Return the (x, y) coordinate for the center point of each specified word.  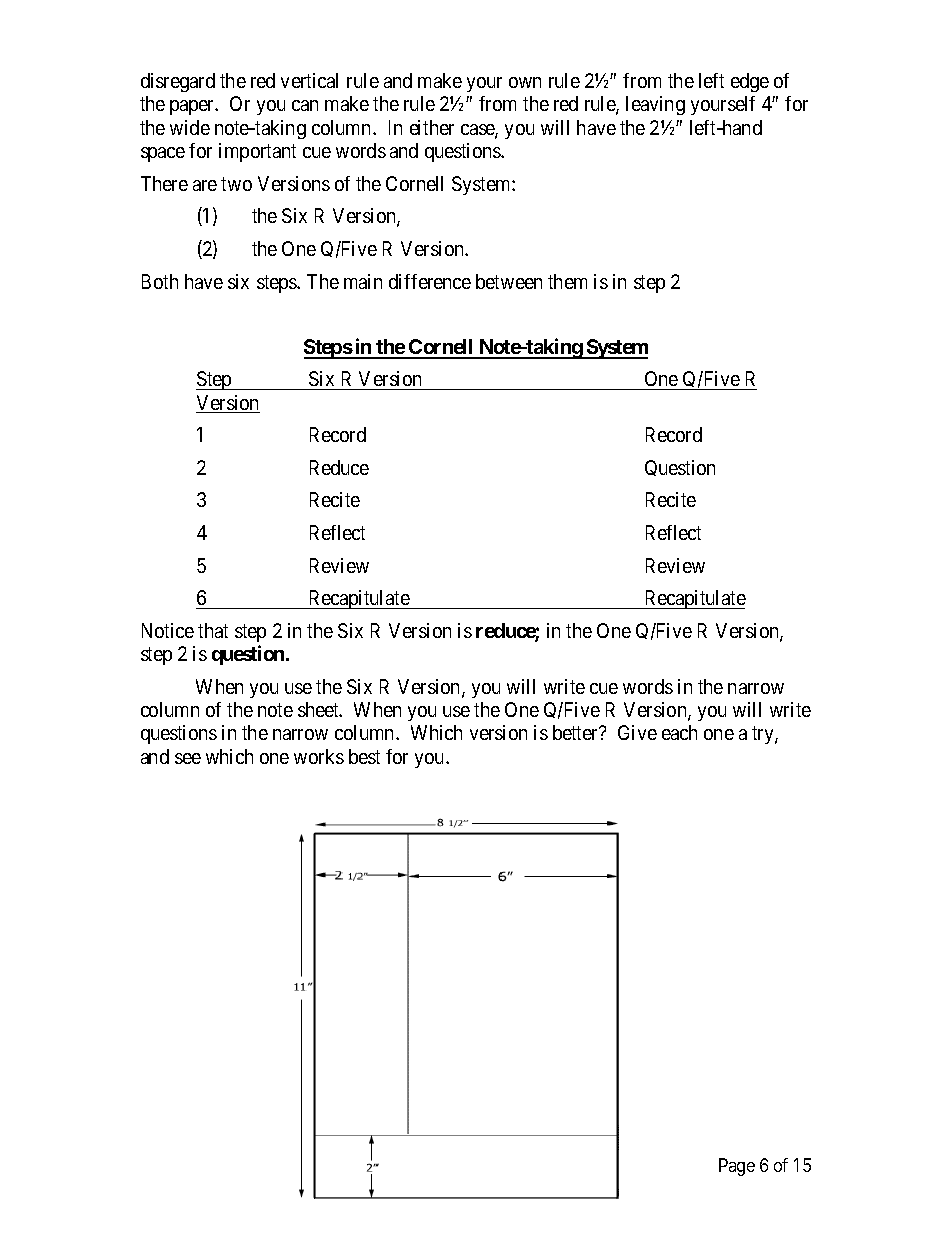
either (432, 127)
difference (430, 281)
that (213, 630)
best (364, 756)
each (679, 732)
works (319, 756)
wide (190, 127)
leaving (655, 105)
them (567, 281)
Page (737, 1167)
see (188, 758)
